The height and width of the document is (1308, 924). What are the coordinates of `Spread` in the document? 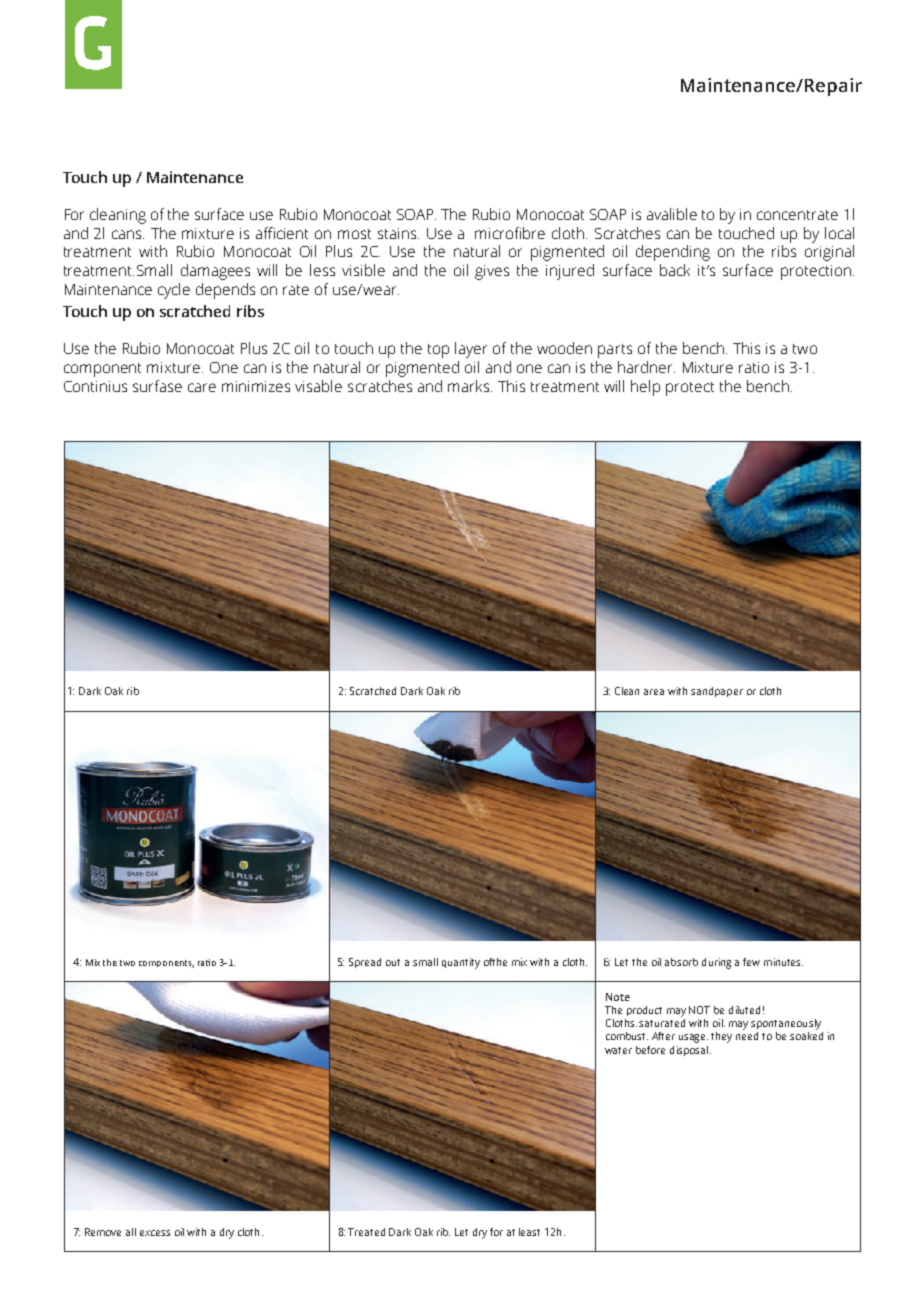 It's located at (365, 963).
